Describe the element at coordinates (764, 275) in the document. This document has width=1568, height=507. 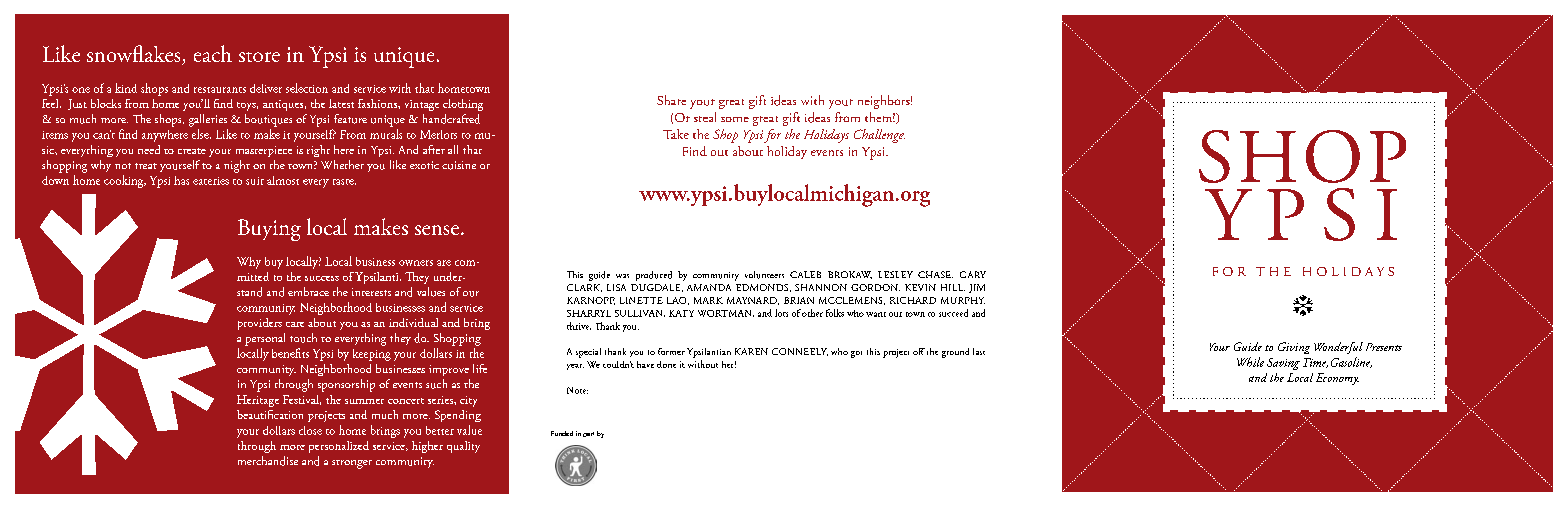
I see `volunteers` at that location.
